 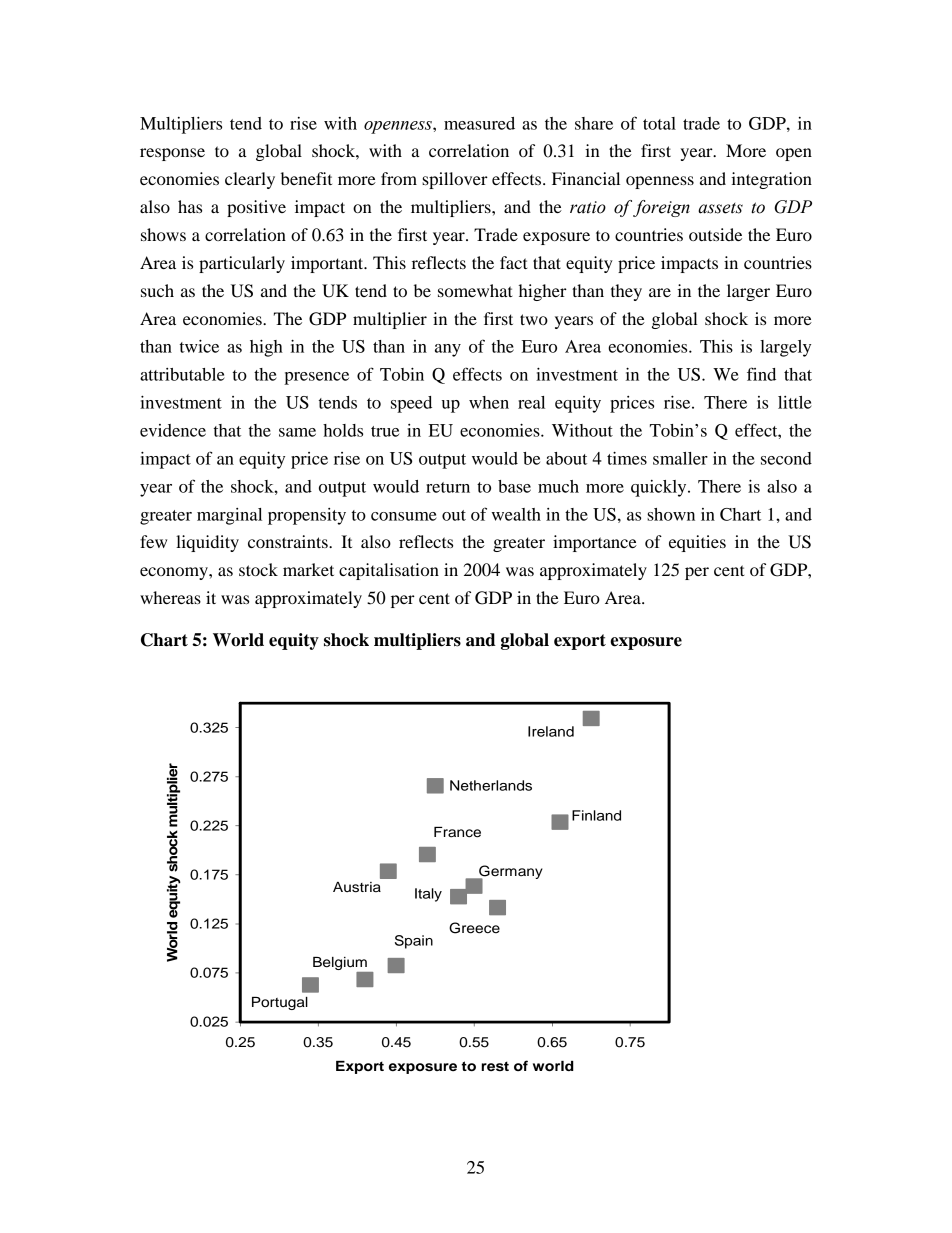 I want to click on whereas, so click(x=170, y=597).
